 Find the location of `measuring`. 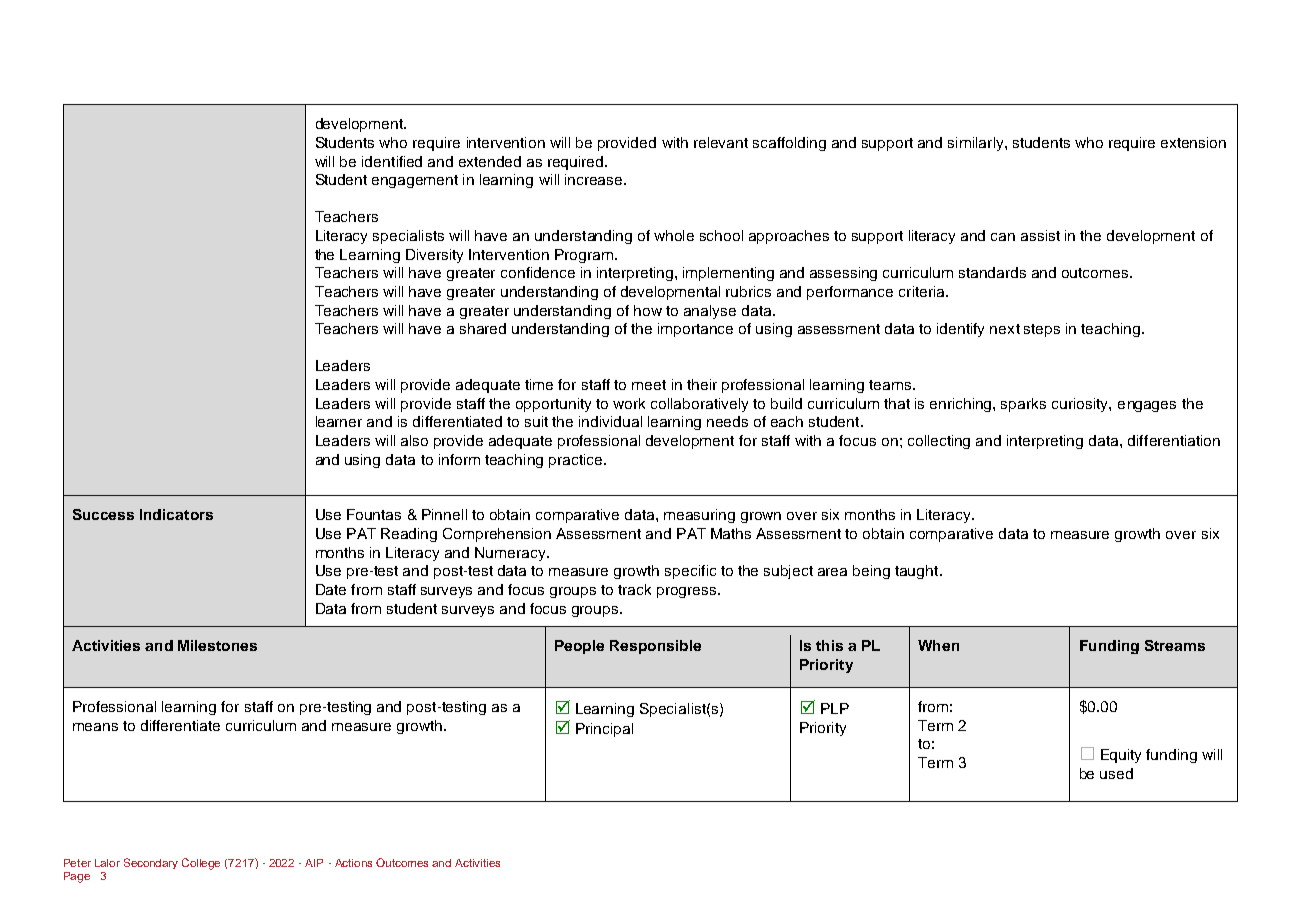

measuring is located at coordinates (699, 516).
